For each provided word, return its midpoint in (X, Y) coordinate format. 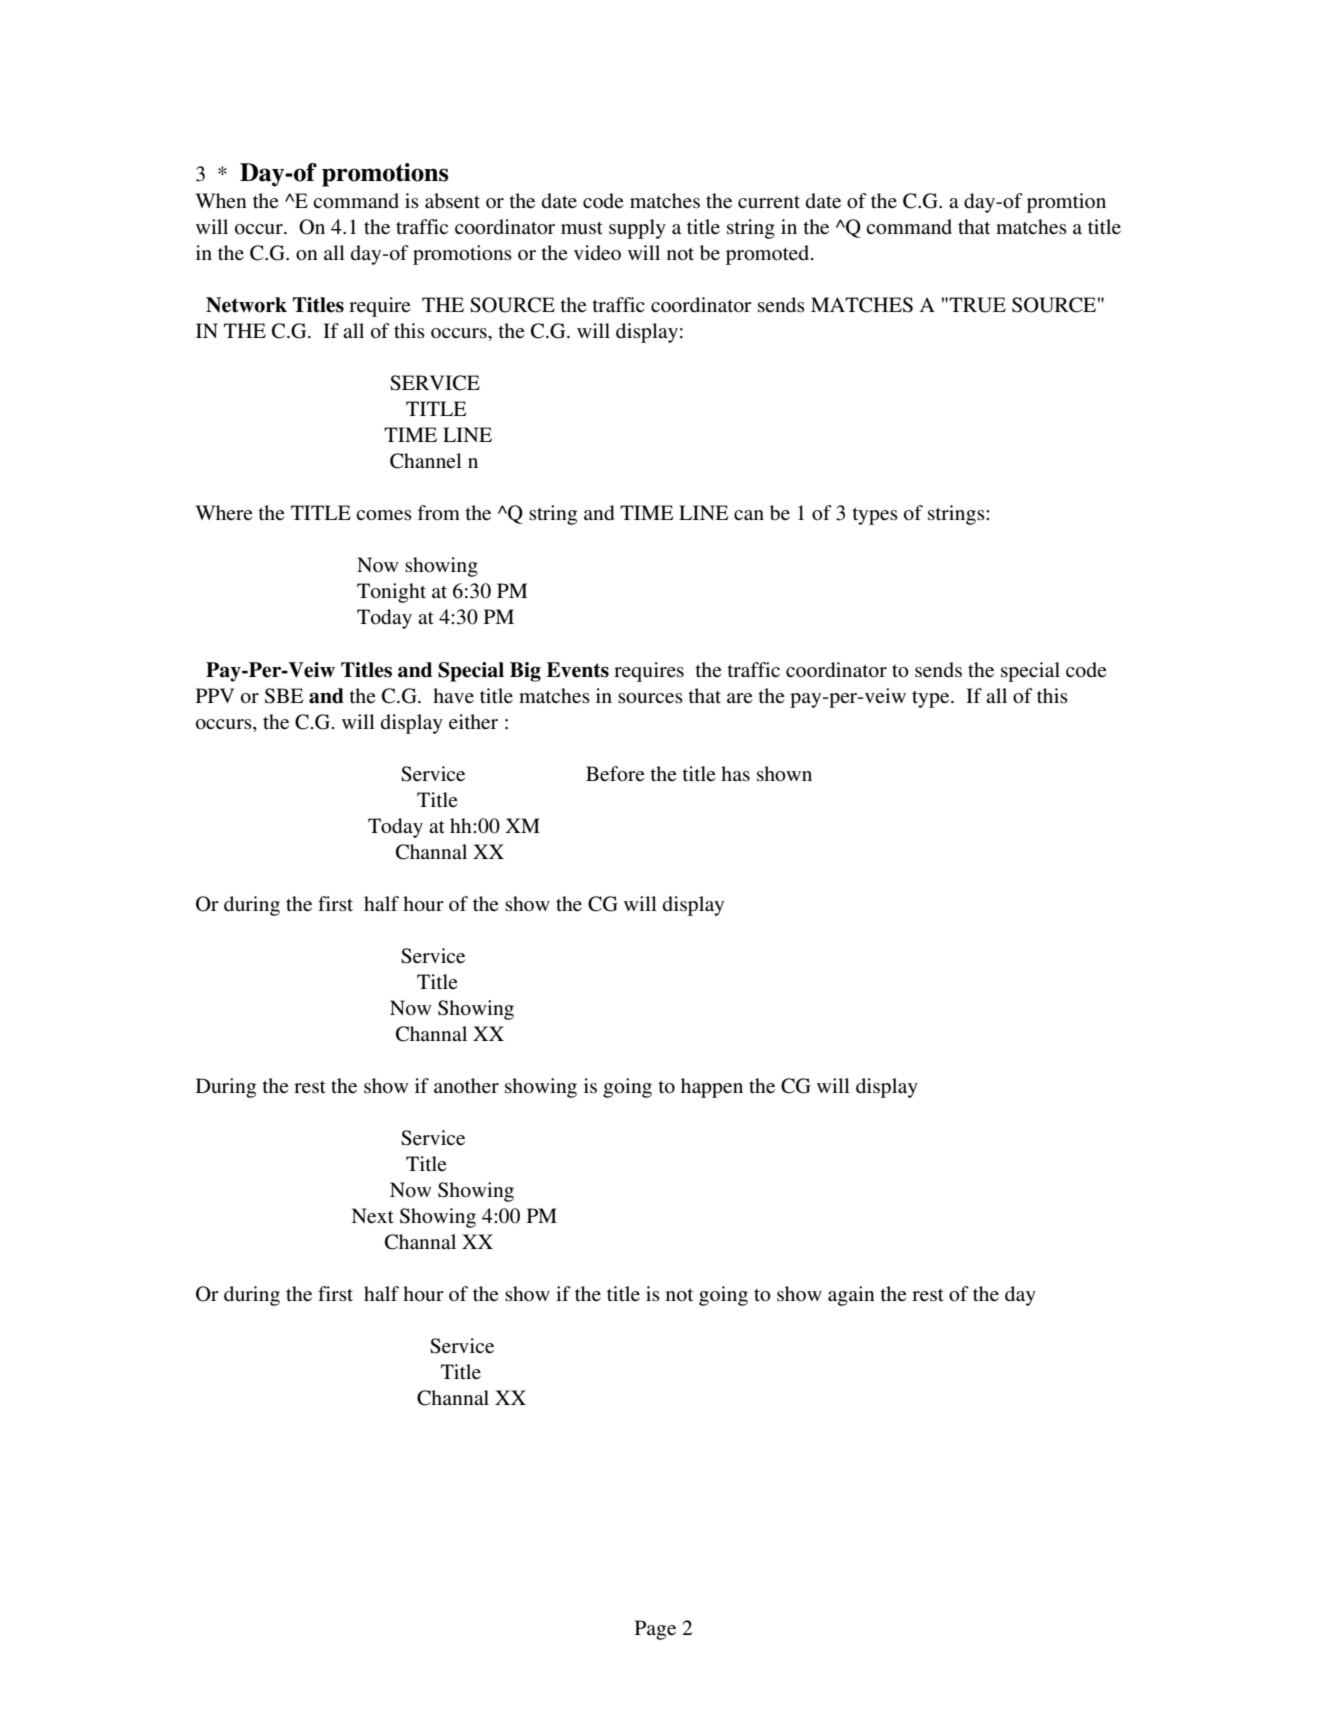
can (749, 515)
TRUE (976, 305)
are (739, 698)
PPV (215, 695)
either (473, 722)
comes (384, 515)
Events (577, 670)
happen (712, 1088)
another (466, 1085)
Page (655, 1630)
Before (615, 774)
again (851, 1296)
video (597, 253)
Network (246, 305)
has (735, 774)
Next (372, 1216)
